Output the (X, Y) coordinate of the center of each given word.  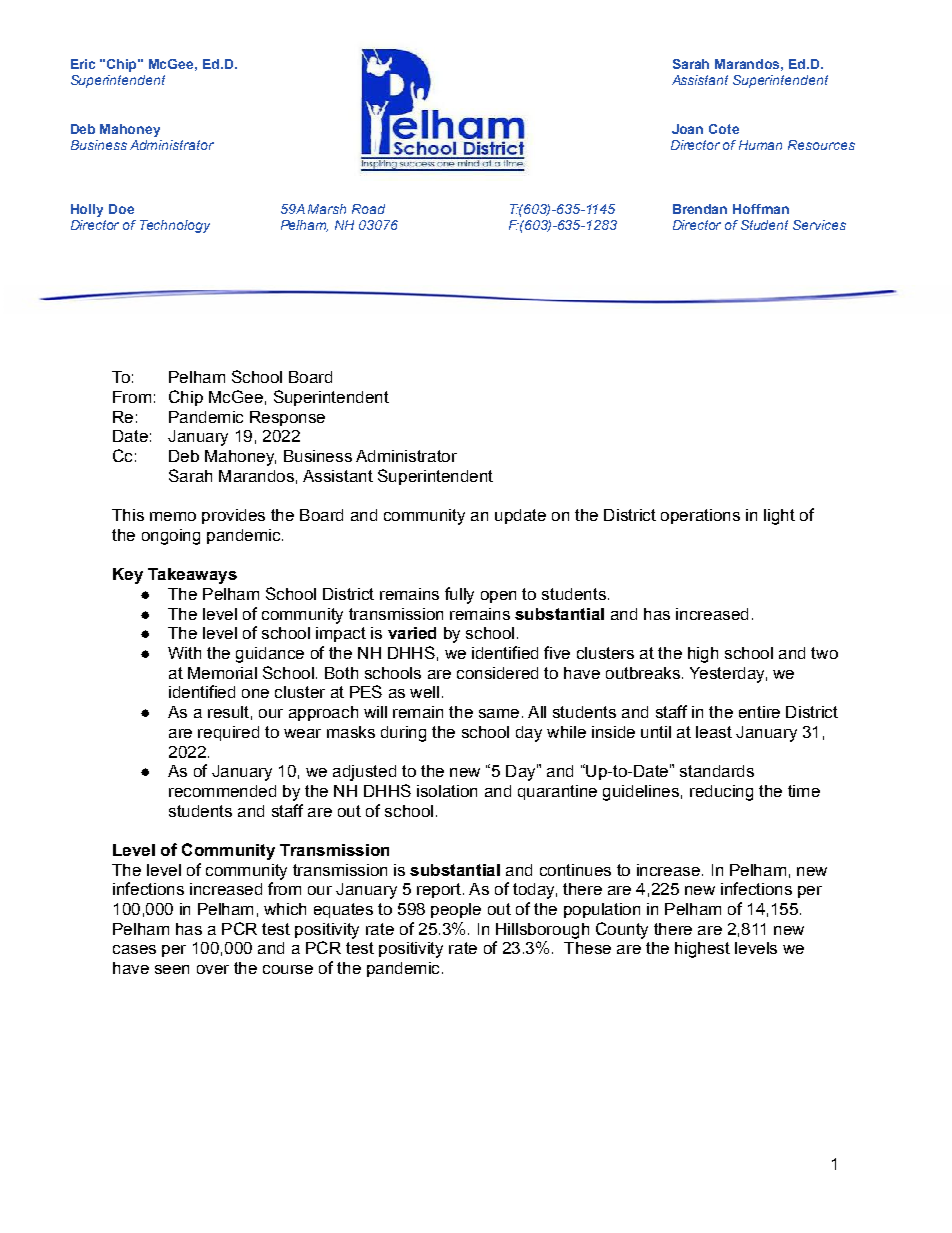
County (622, 930)
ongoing (171, 537)
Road (368, 209)
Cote (724, 129)
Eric (83, 64)
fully (459, 595)
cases (134, 949)
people (456, 910)
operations (700, 516)
